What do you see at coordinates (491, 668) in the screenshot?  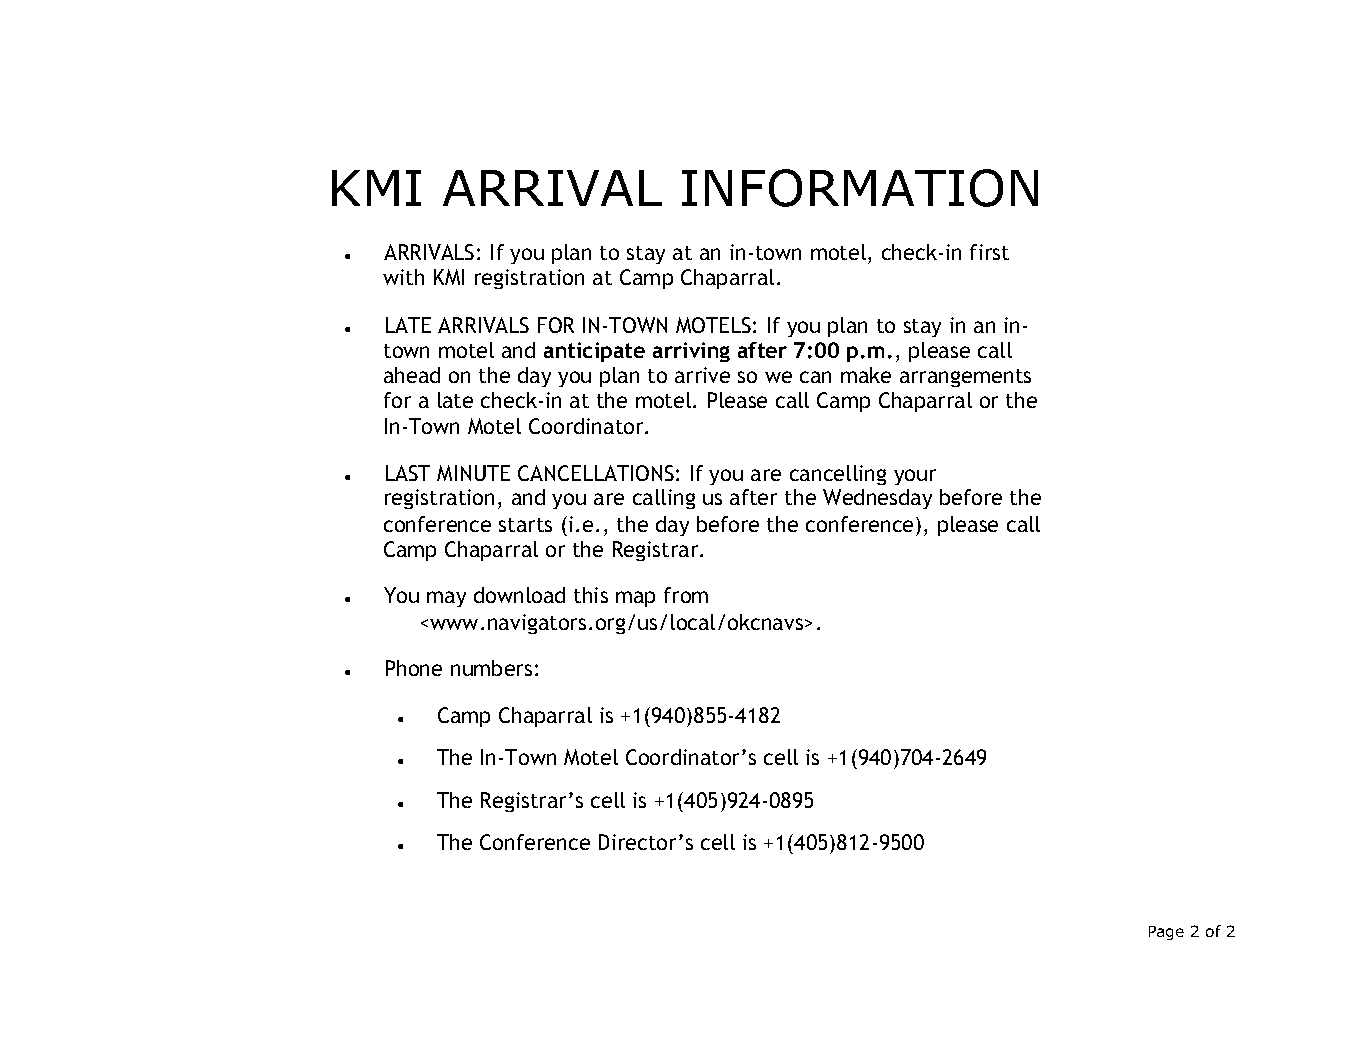 I see `numbers` at bounding box center [491, 668].
